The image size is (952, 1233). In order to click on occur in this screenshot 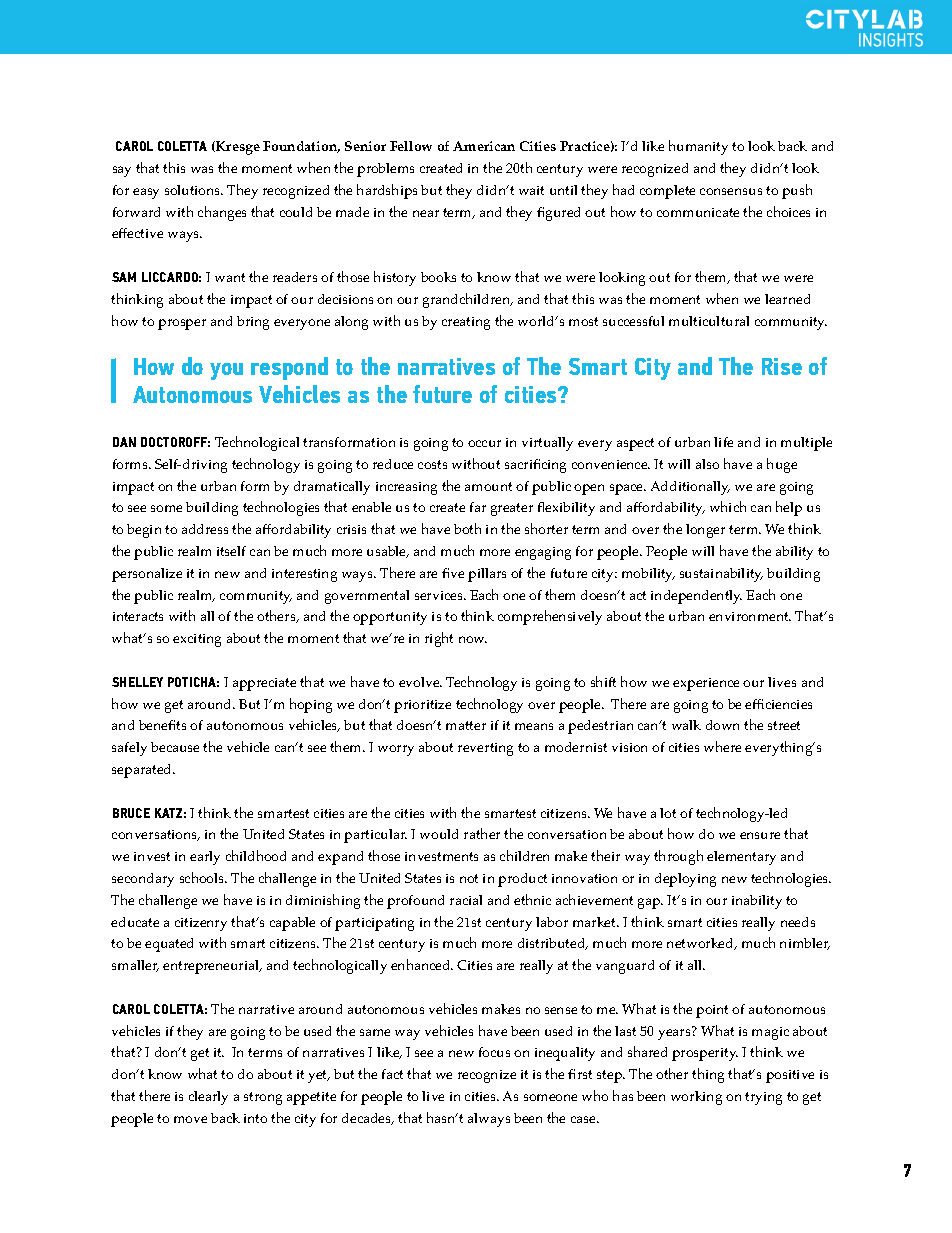, I will do `click(484, 443)`.
